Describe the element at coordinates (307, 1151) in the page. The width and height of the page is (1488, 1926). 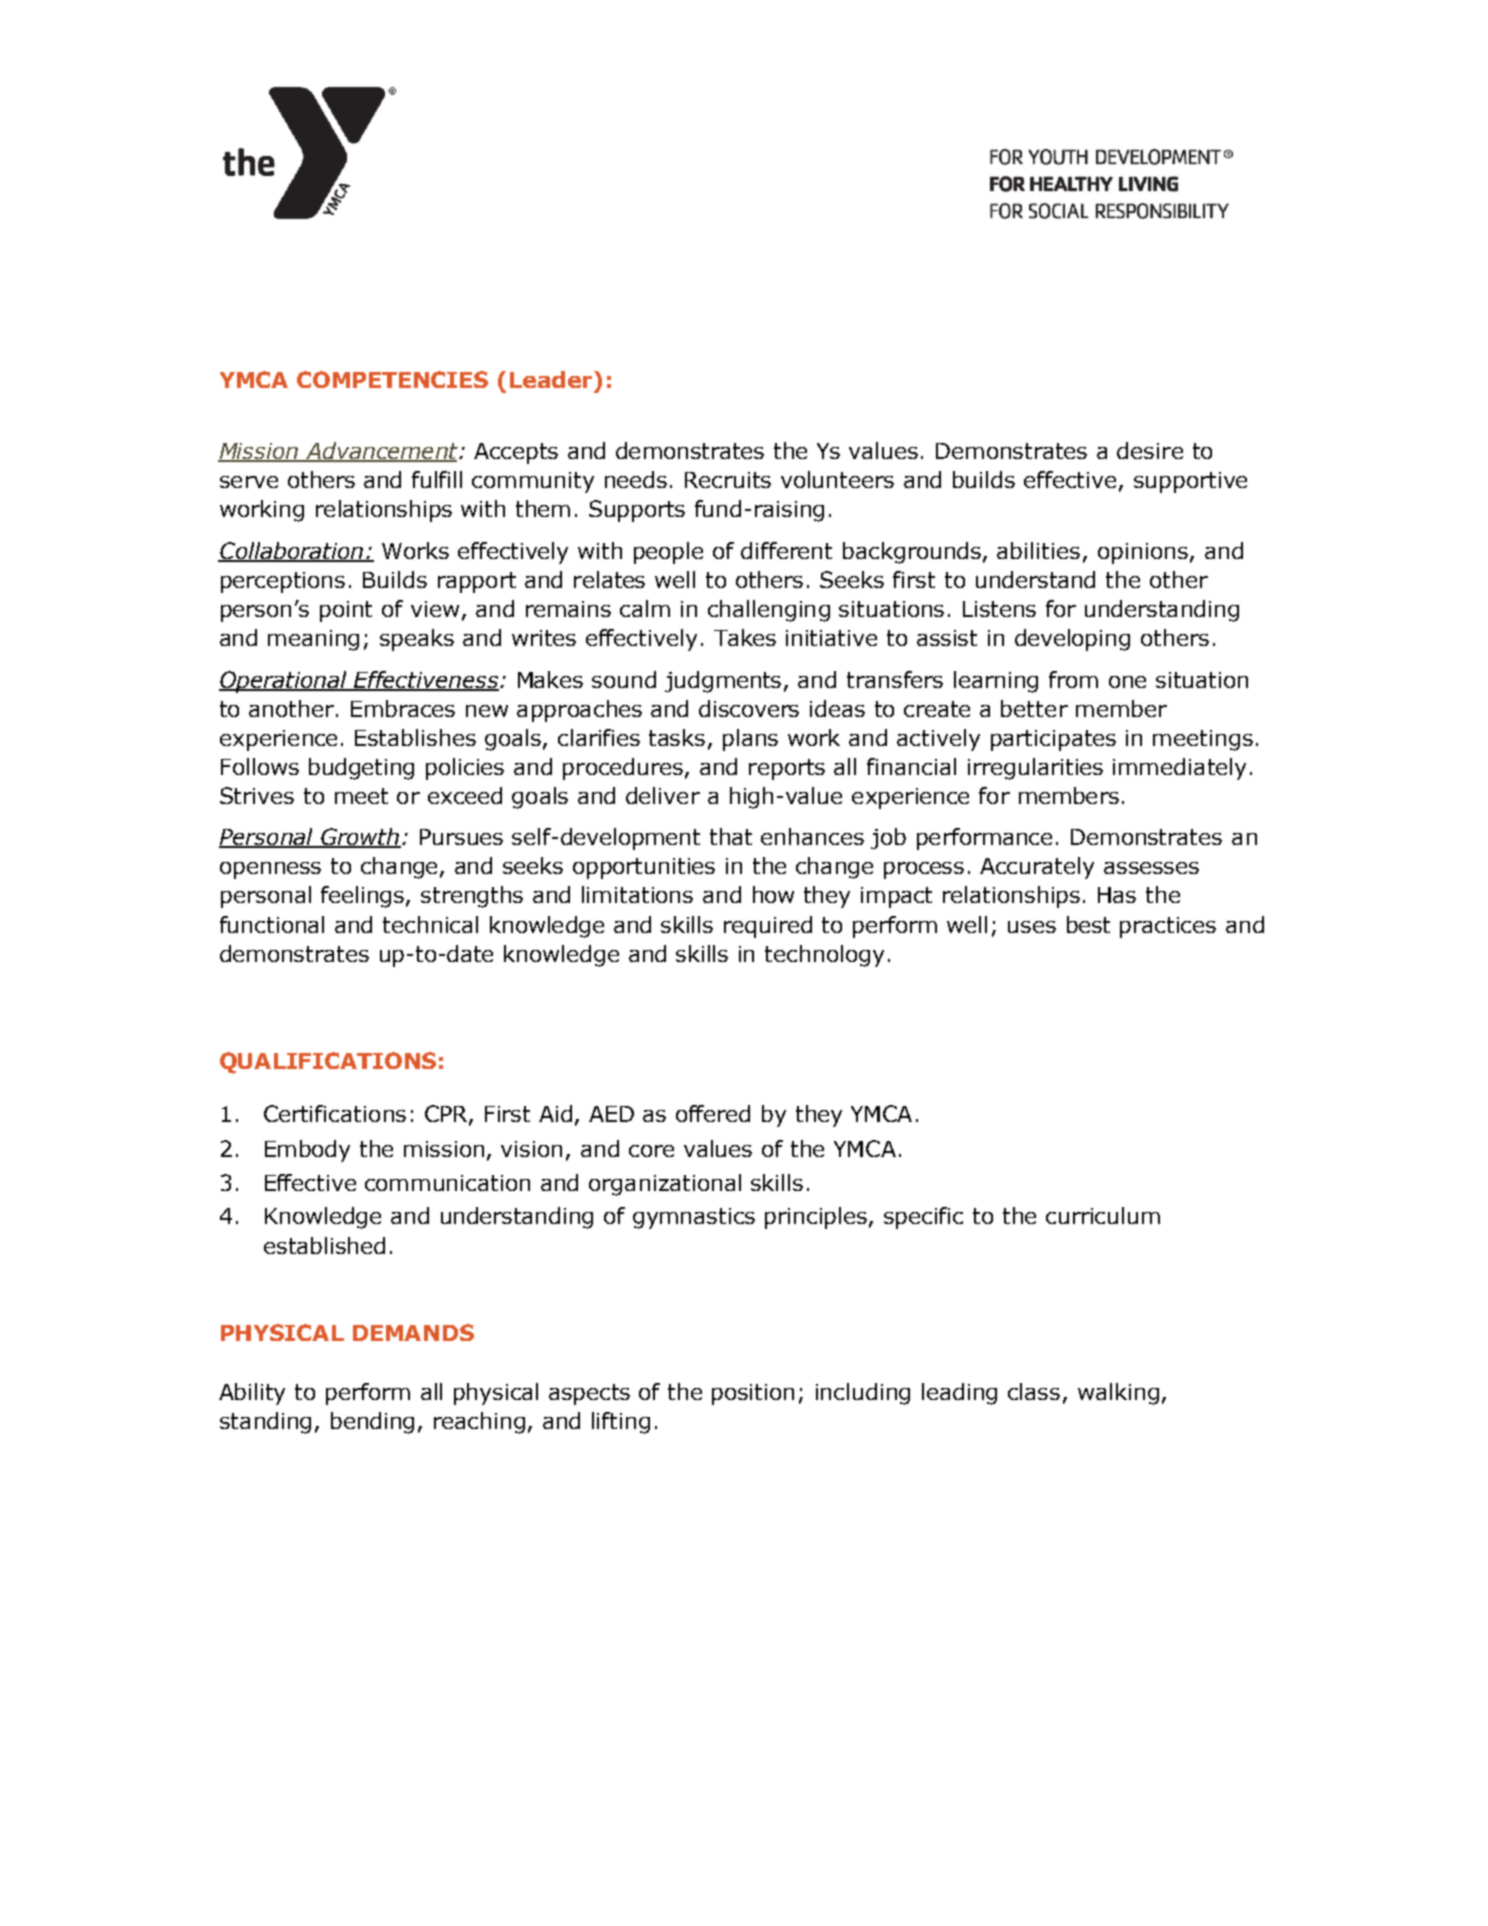
I see `Embody` at that location.
